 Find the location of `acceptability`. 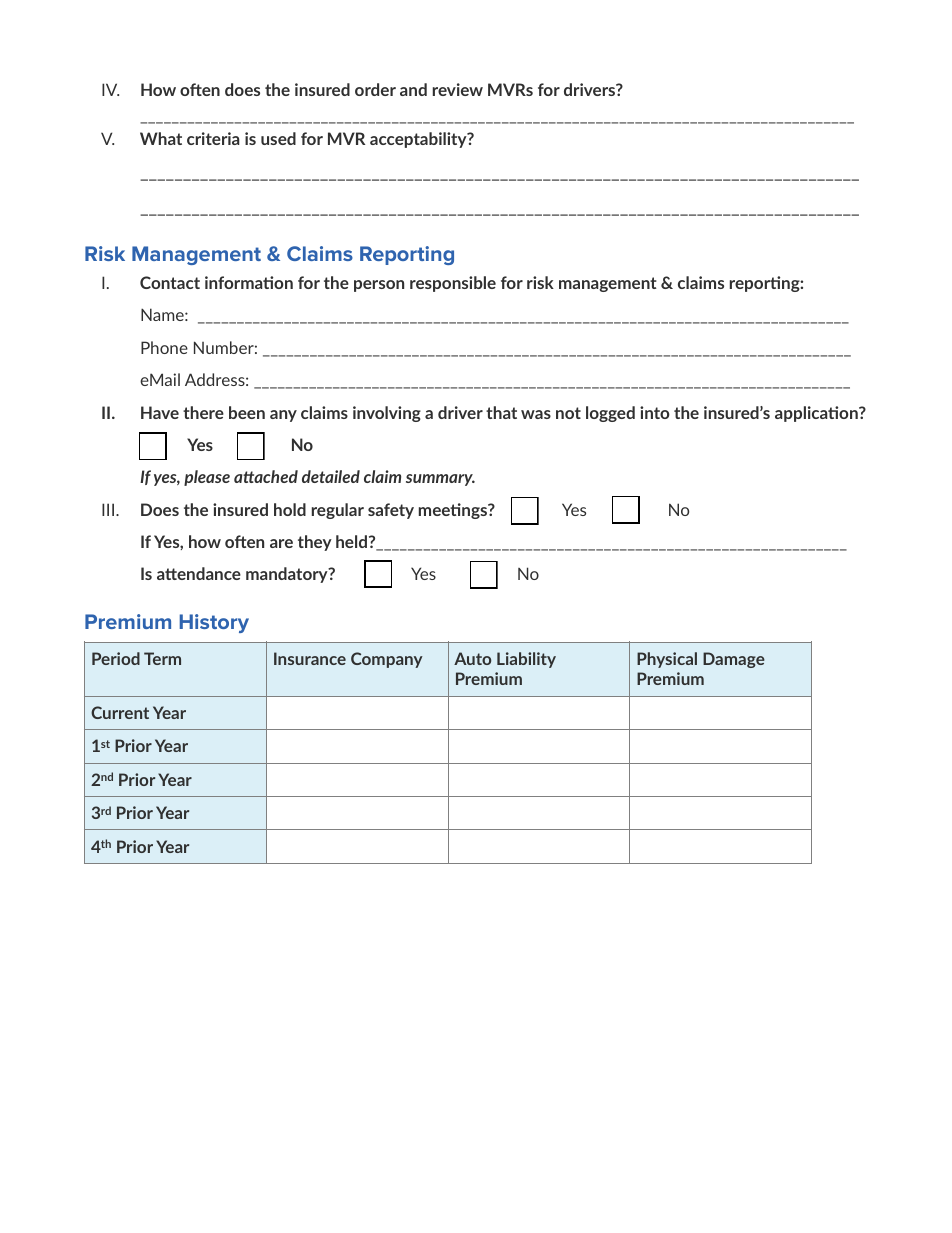

acceptability is located at coordinates (419, 140).
